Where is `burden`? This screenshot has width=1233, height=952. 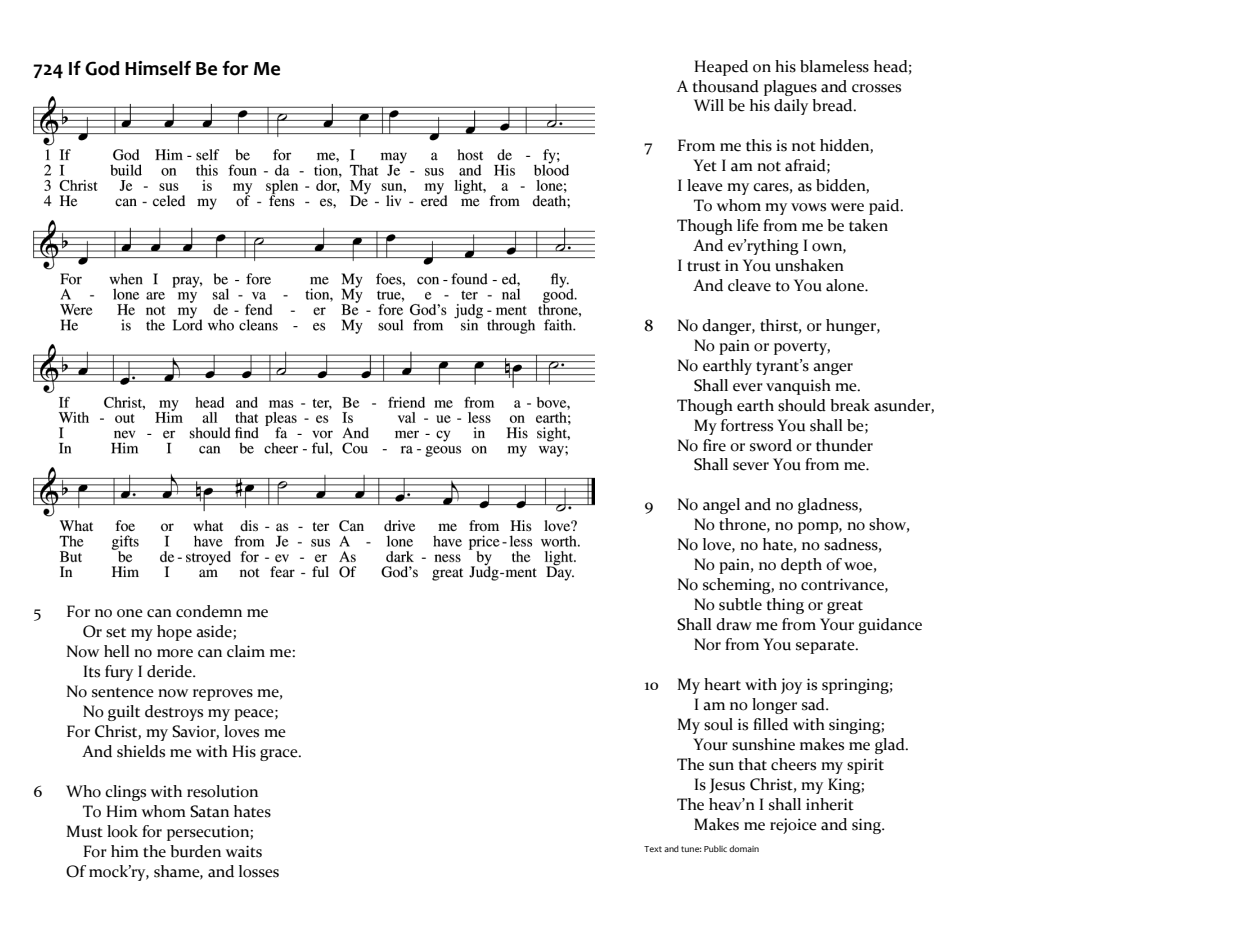
burden is located at coordinates (195, 851).
